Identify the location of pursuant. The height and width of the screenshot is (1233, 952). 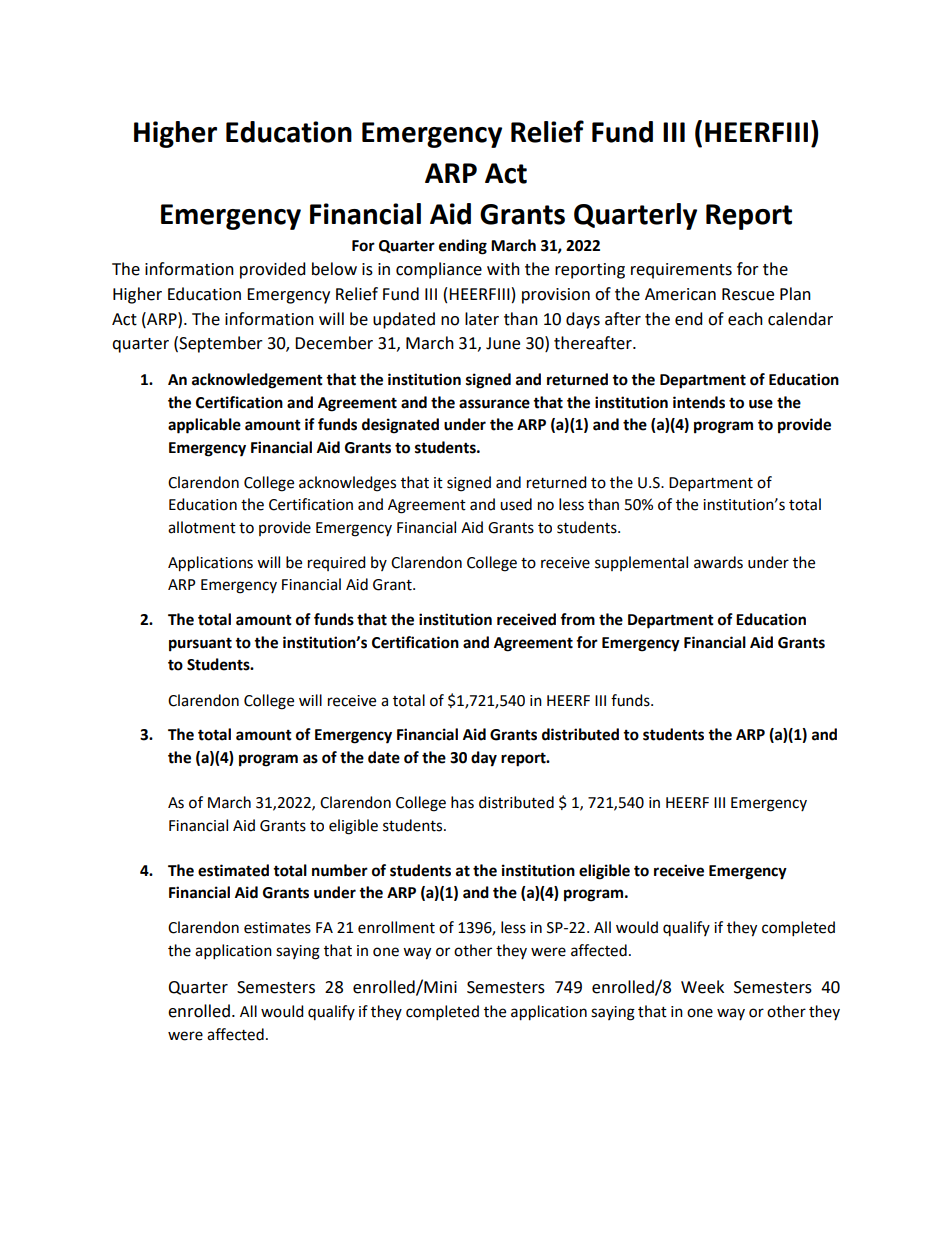
(200, 644).
